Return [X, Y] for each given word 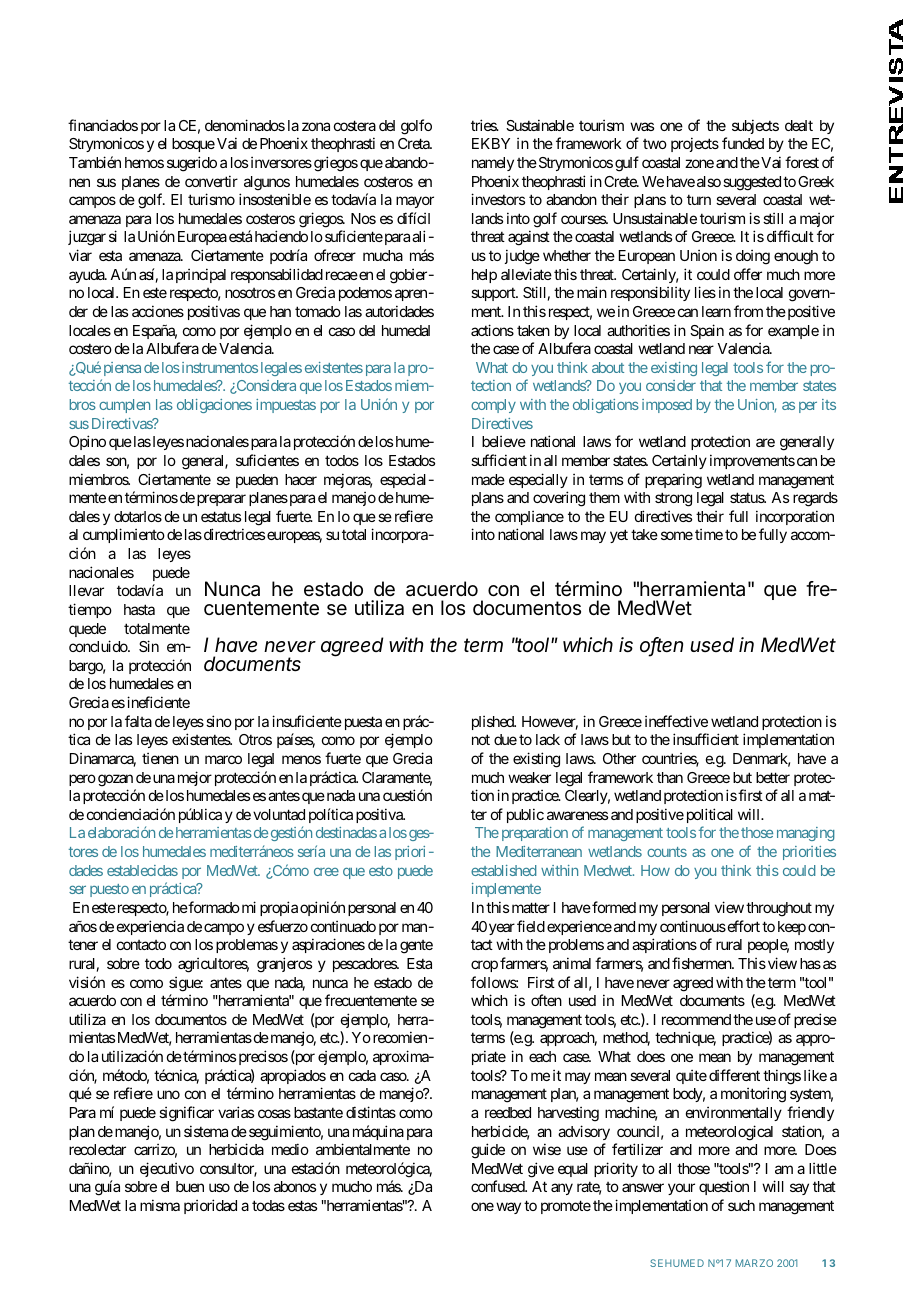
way [508, 1208]
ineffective [676, 721]
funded [743, 143]
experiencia [150, 927]
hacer [301, 479]
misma [160, 1205]
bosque [193, 145]
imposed [667, 406]
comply [493, 406]
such [741, 1205]
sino [219, 721]
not [481, 740]
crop [484, 966]
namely [493, 164]
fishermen [702, 963]
